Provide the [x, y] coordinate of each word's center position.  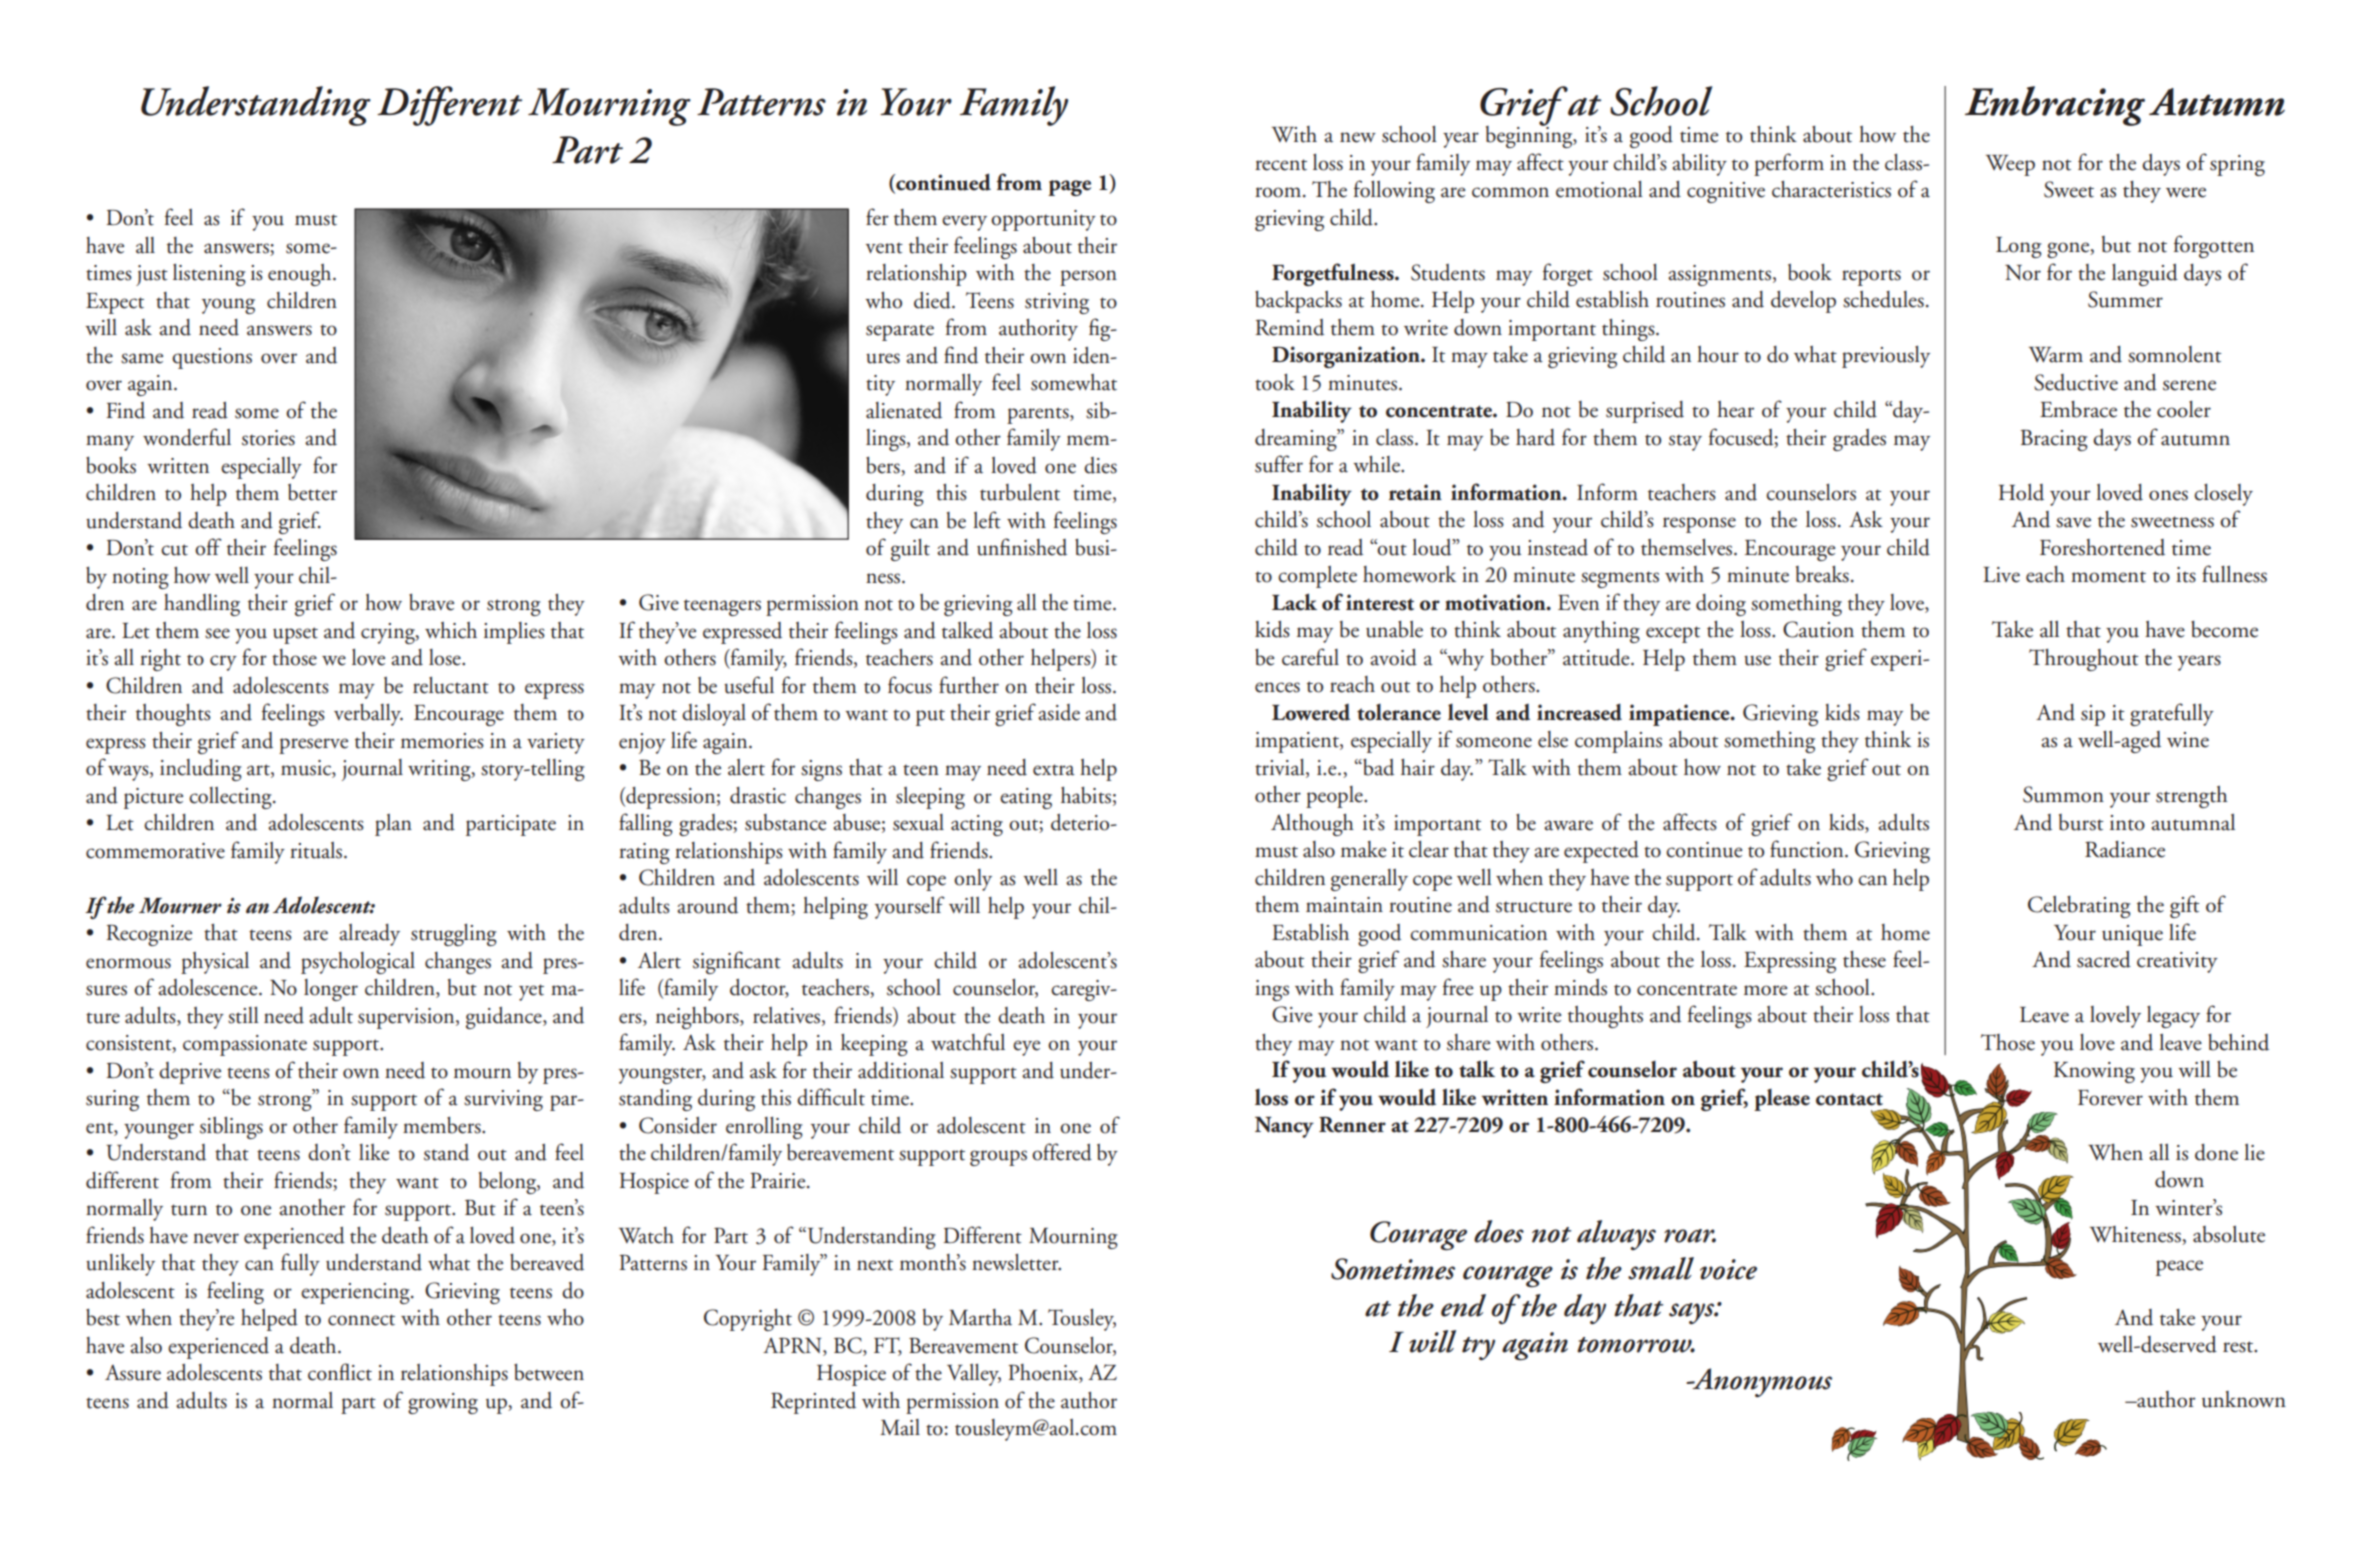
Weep [2010, 165]
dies [1100, 465]
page [1069, 188]
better [312, 492]
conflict [340, 1372]
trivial [1281, 767]
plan [393, 825]
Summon [2063, 794]
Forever [2110, 1098]
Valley [974, 1375]
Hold [2021, 492]
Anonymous [1761, 1382]
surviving [503, 1100]
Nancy [1284, 1127]
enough [301, 275]
